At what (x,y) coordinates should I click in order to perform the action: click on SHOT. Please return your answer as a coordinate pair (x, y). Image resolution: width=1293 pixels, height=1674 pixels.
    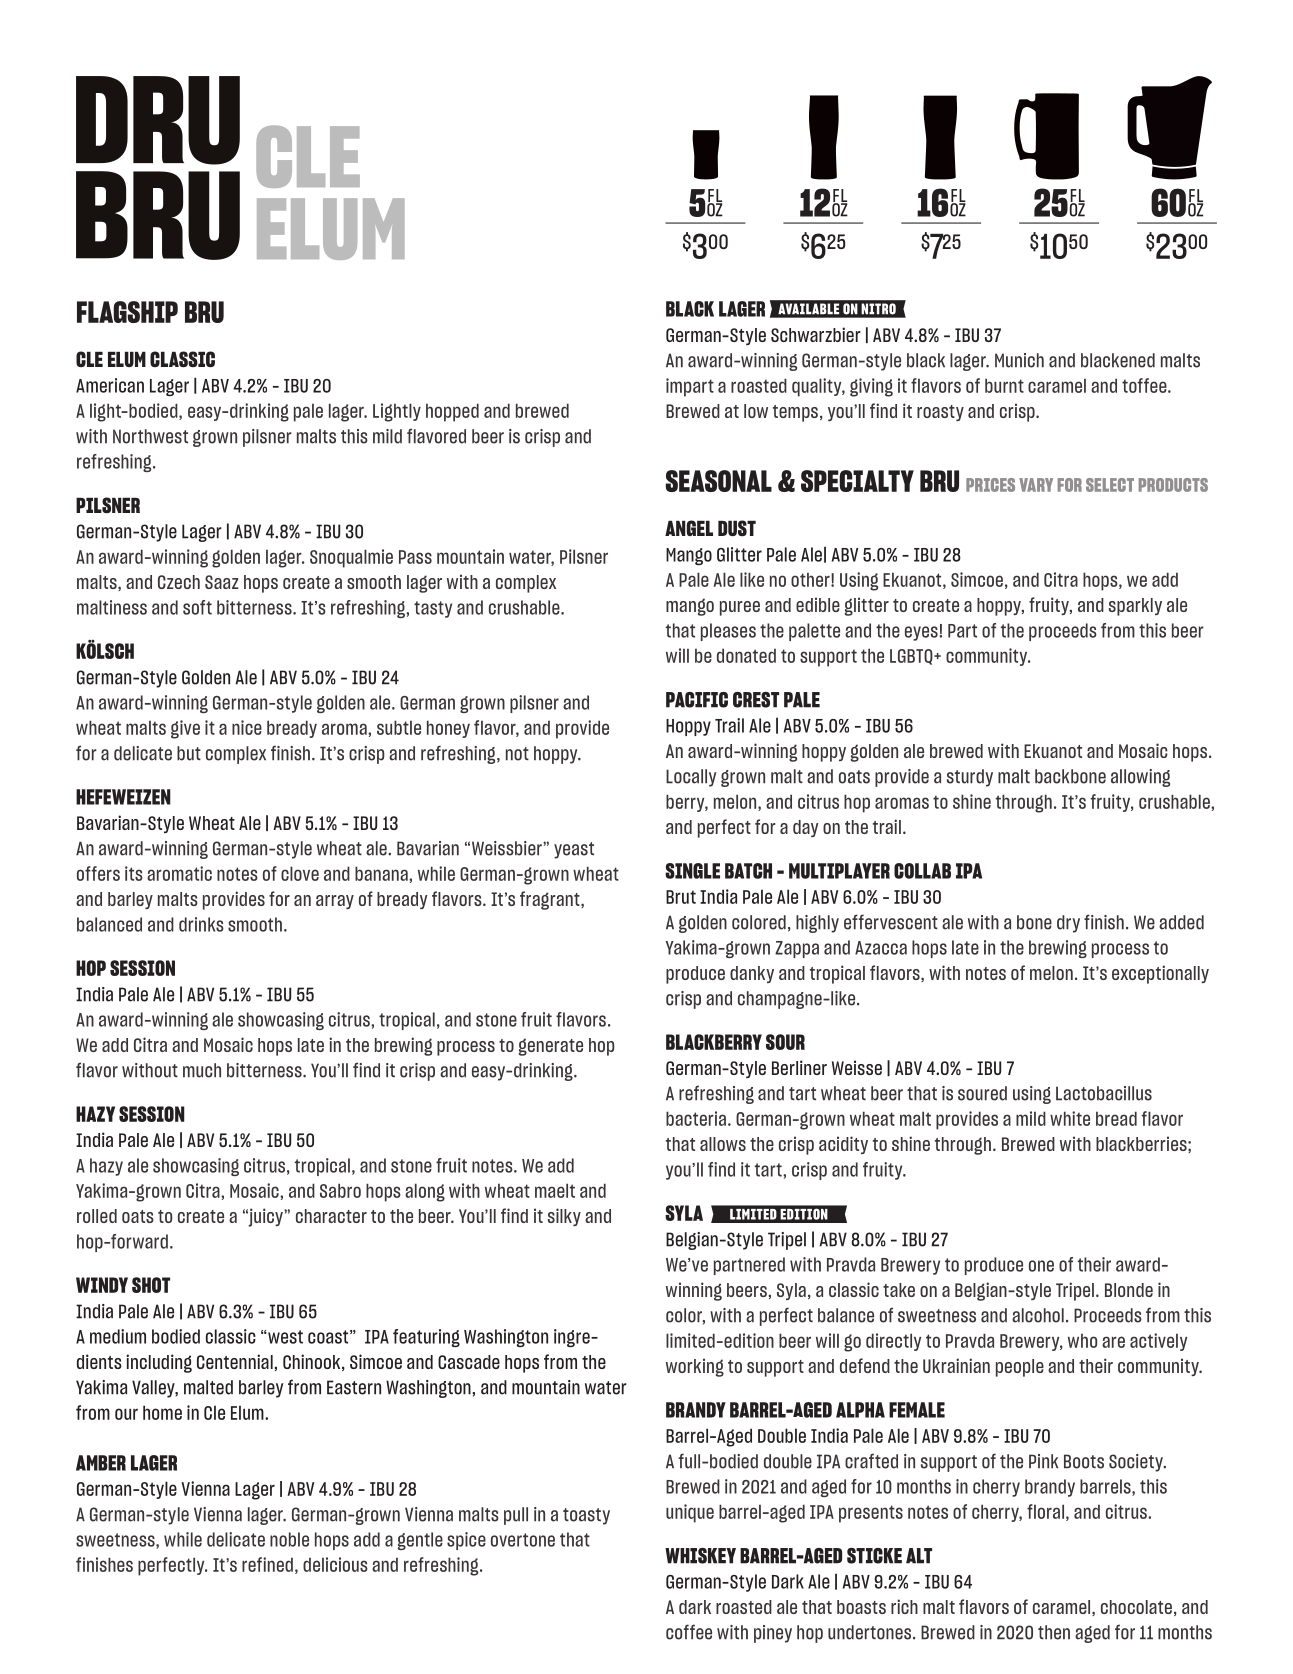
    Looking at the image, I should click on (151, 1285).
